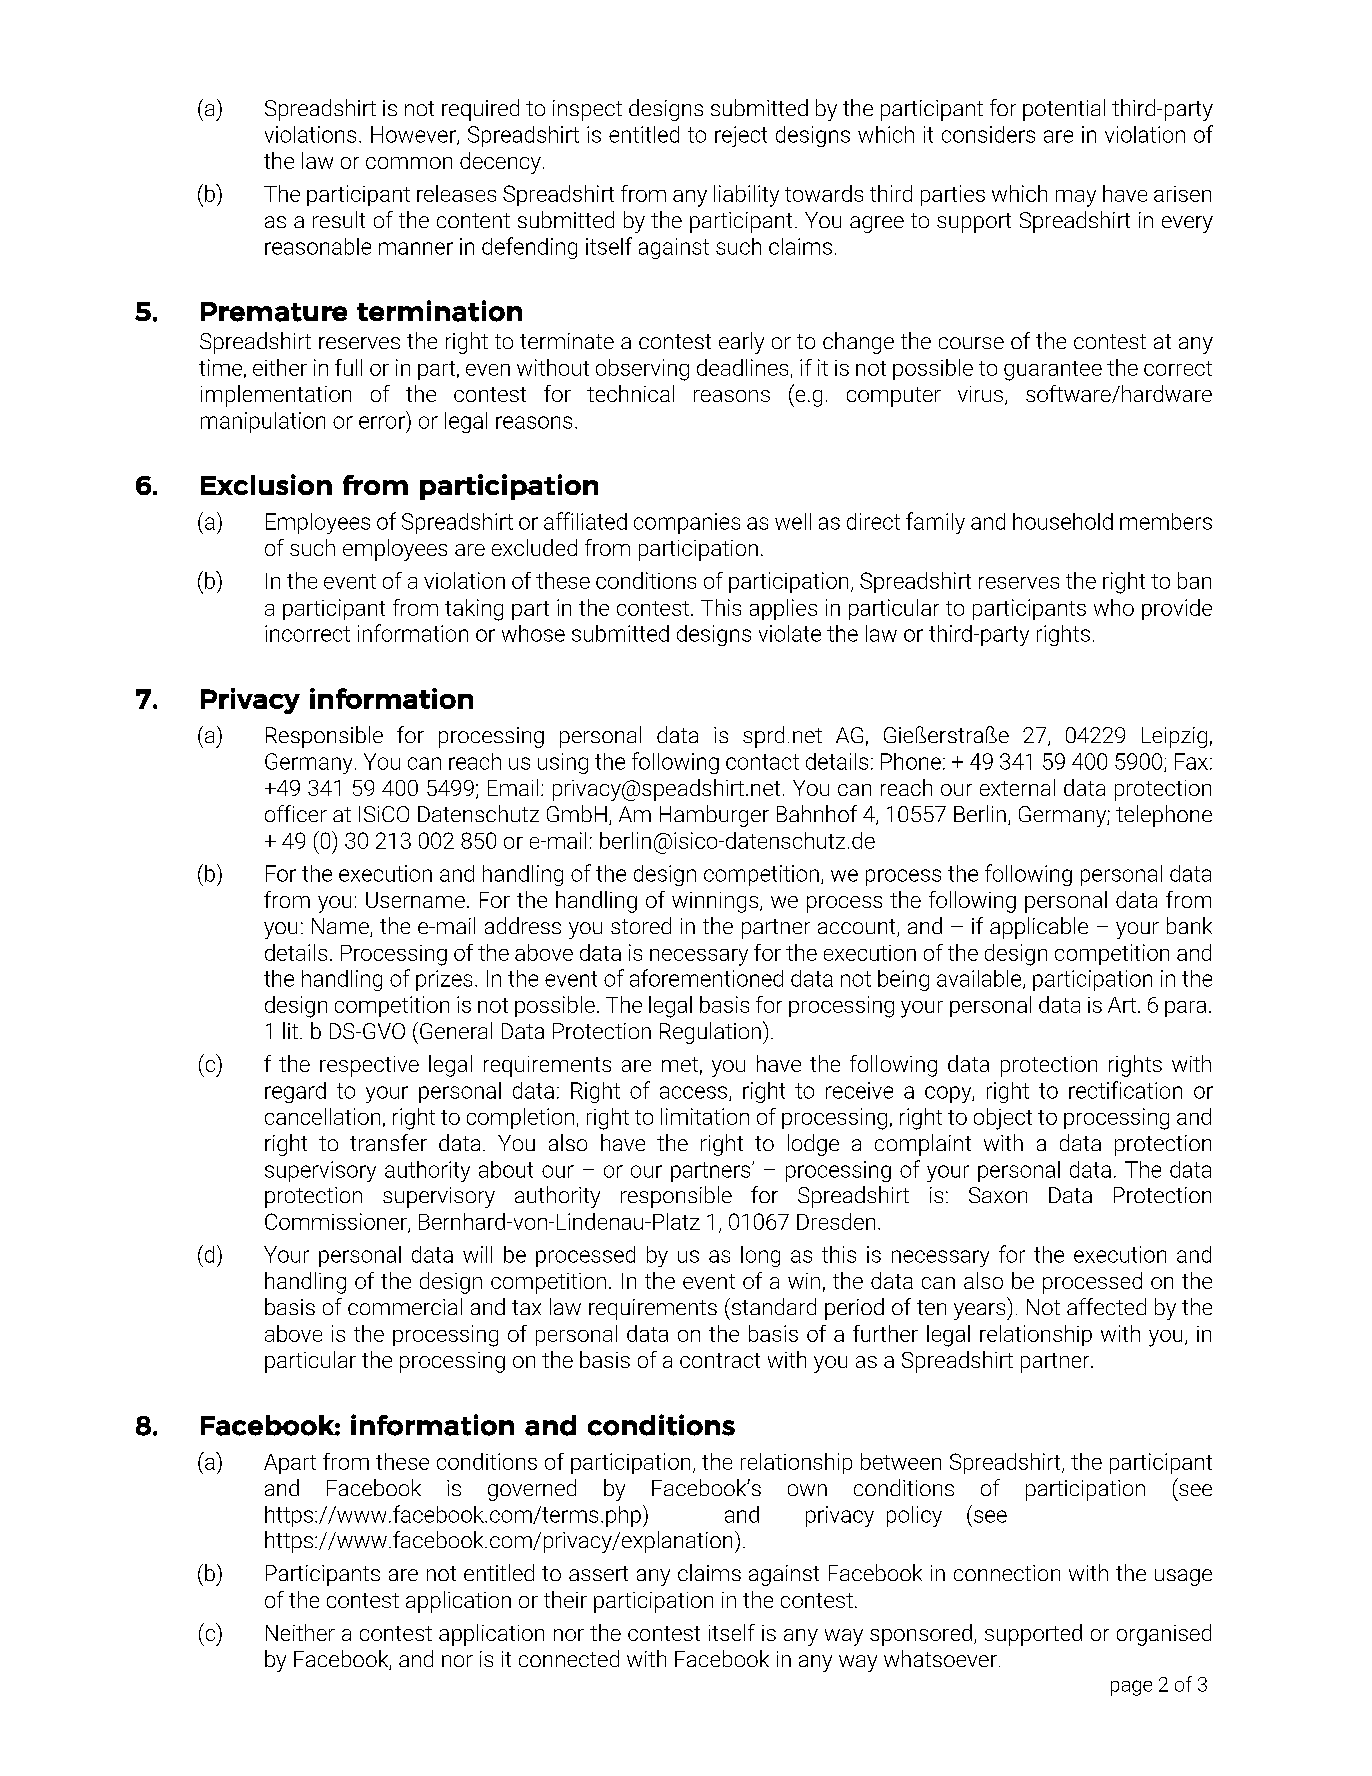 Image resolution: width=1372 pixels, height=1776 pixels. What do you see at coordinates (1039, 928) in the page?
I see `applicable` at bounding box center [1039, 928].
